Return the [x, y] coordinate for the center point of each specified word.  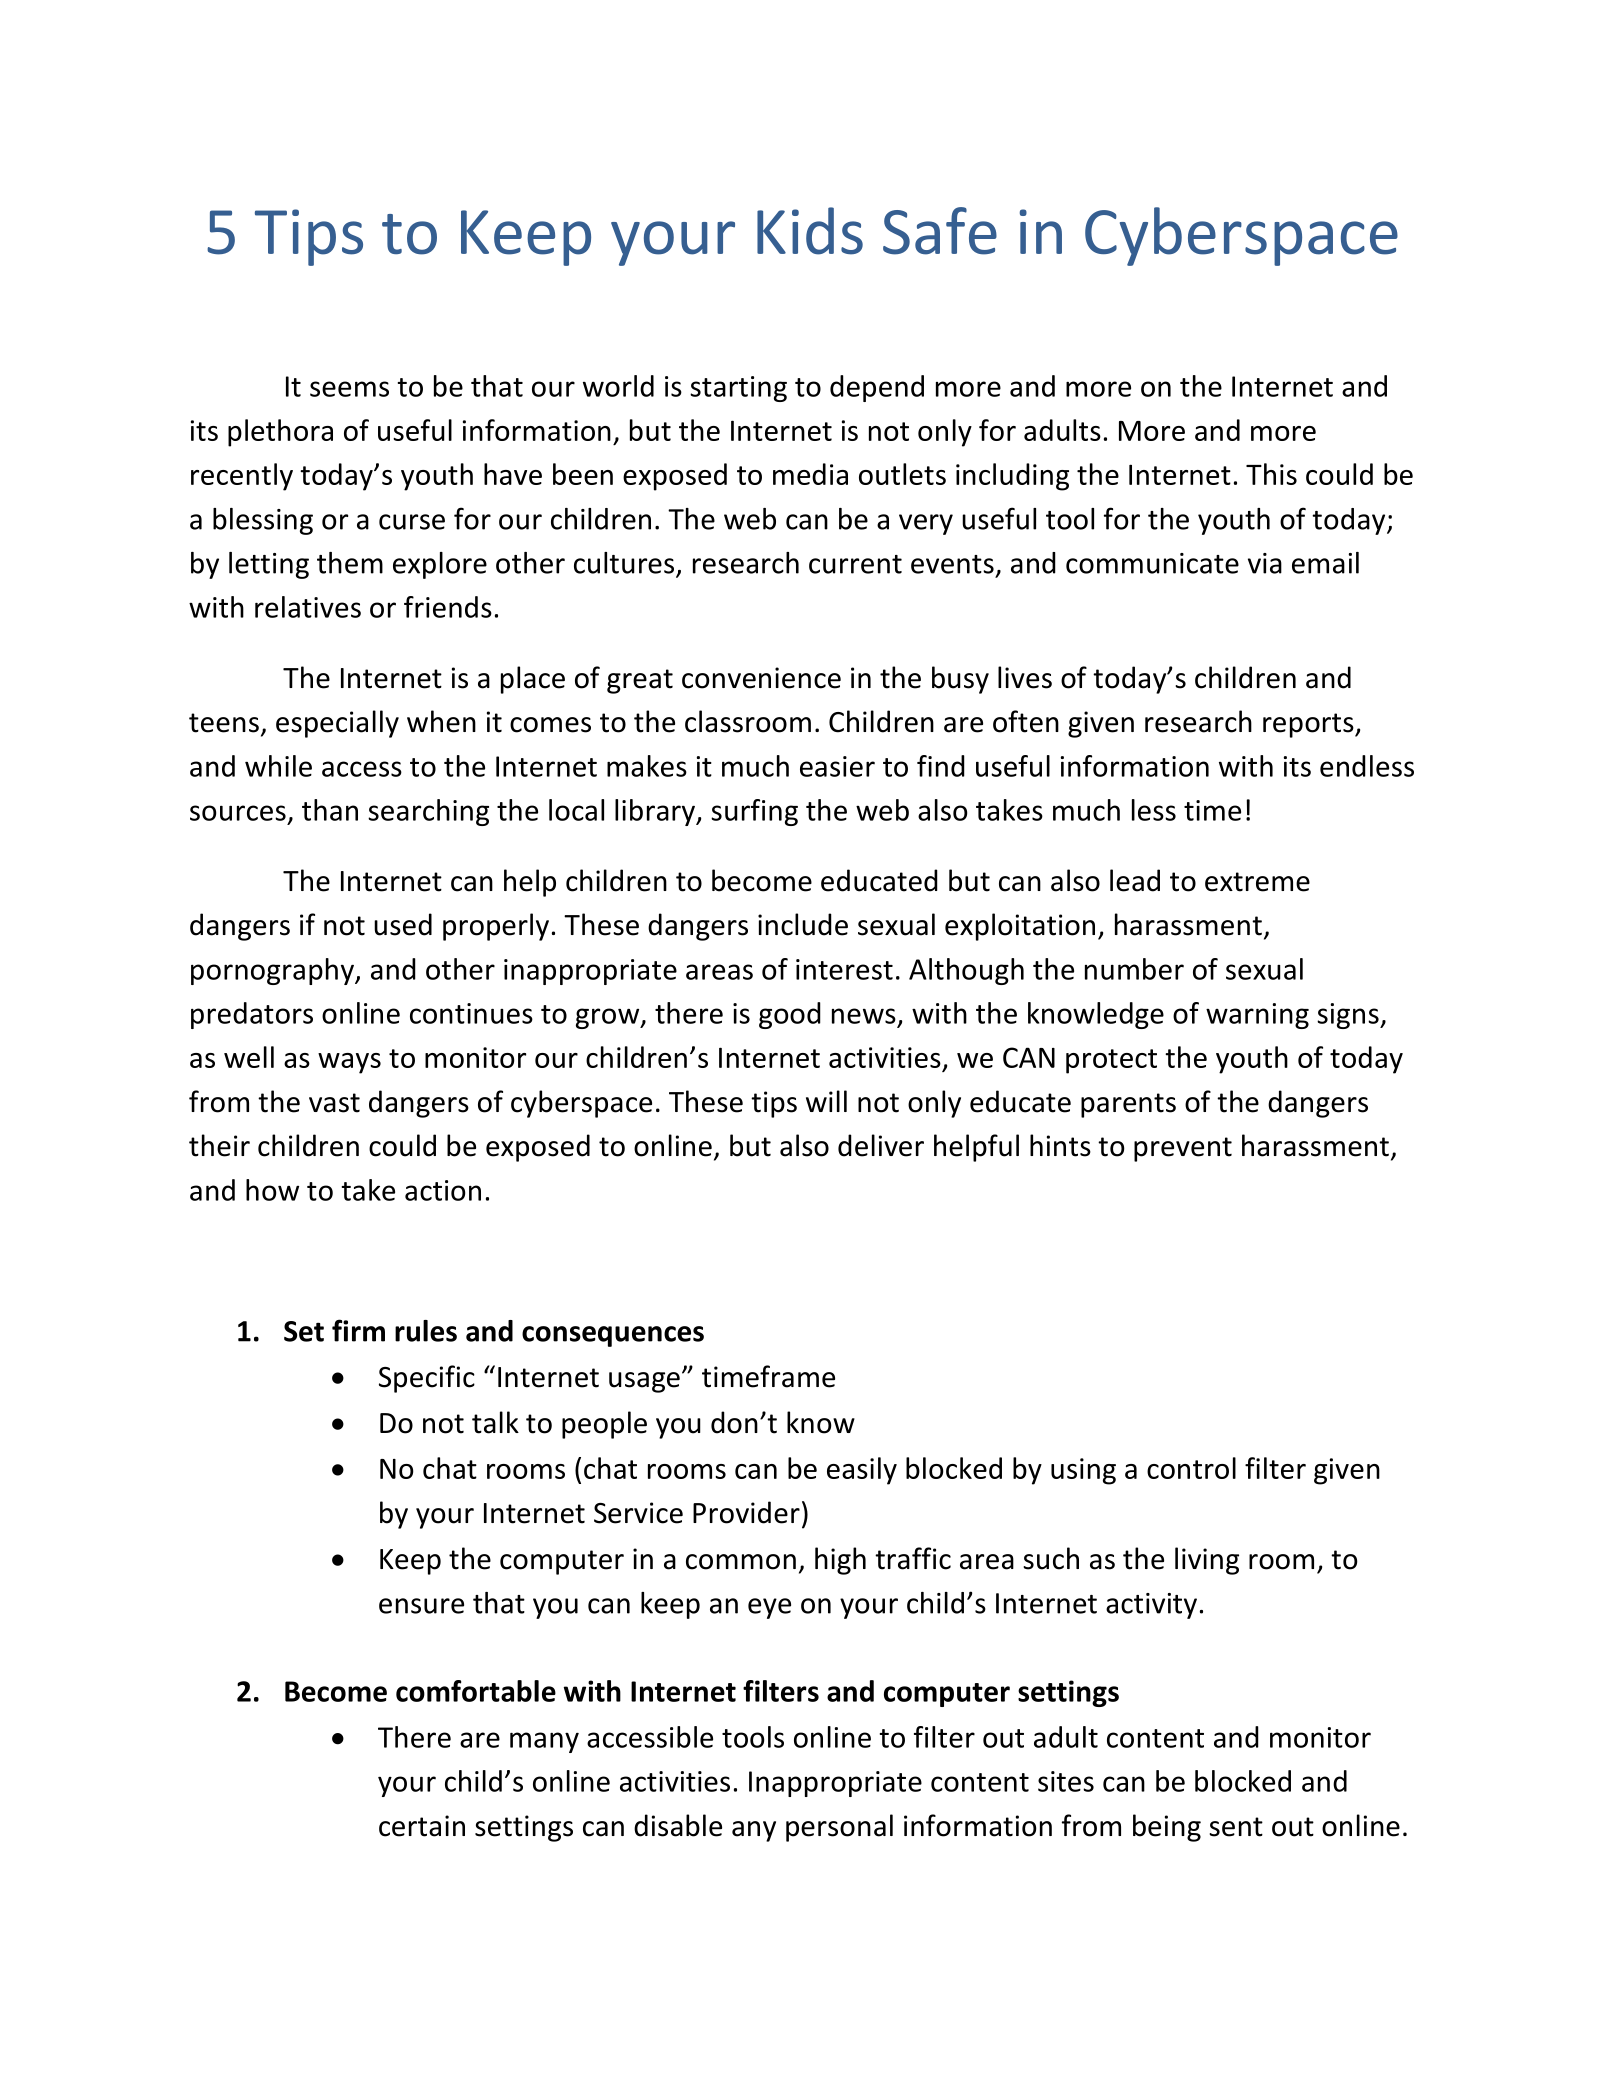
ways [349, 1063]
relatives [308, 607]
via [1265, 563]
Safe [940, 231]
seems [349, 389]
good [790, 1015]
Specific [427, 1379]
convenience [761, 678]
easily [862, 1471]
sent [1236, 1827]
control [1191, 1468]
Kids [810, 231]
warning [1257, 1016]
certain [422, 1826]
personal [839, 1828]
